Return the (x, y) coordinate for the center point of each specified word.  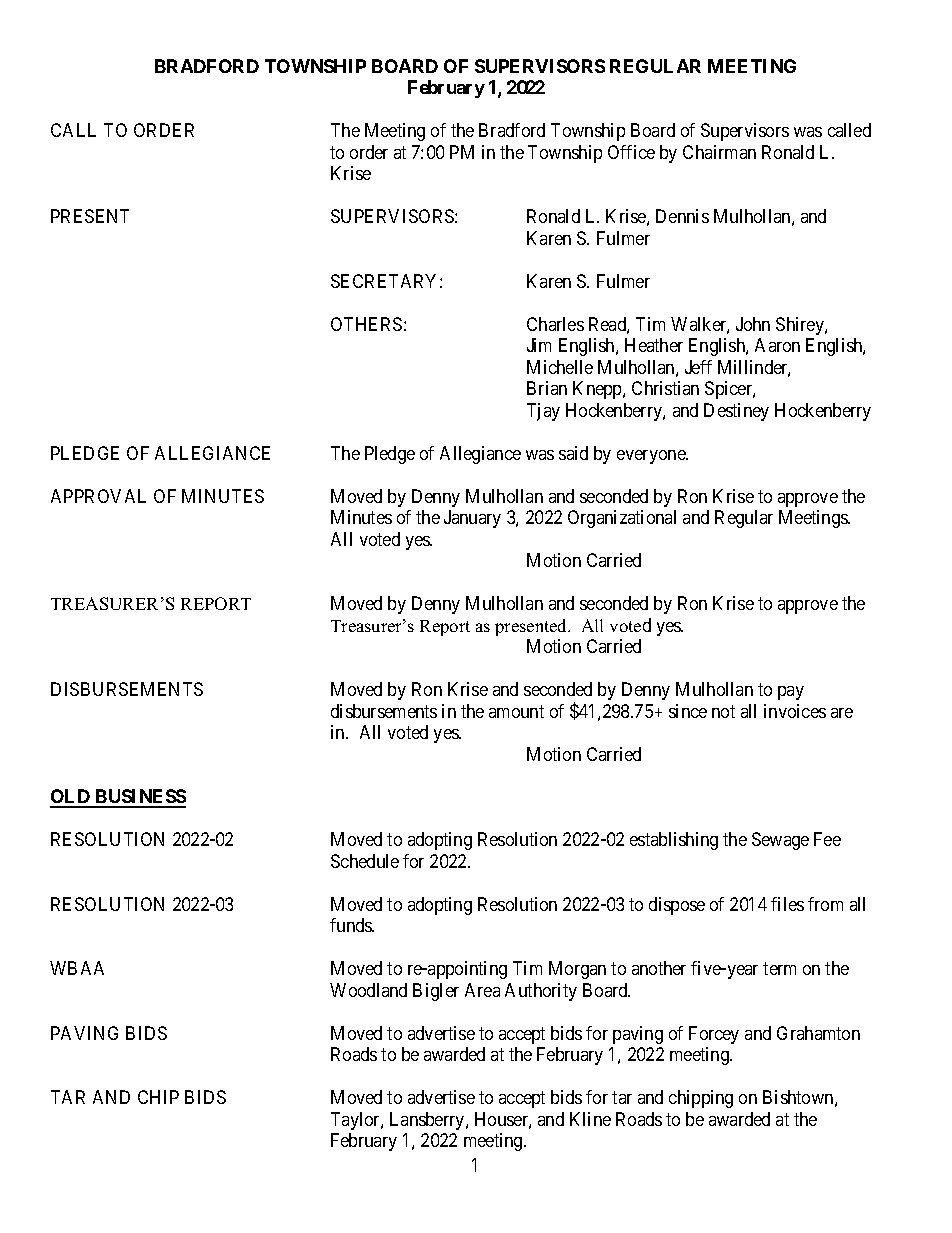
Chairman (719, 152)
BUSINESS (139, 798)
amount (516, 711)
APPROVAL (98, 496)
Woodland (368, 990)
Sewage (780, 841)
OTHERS (366, 324)
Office (631, 152)
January (472, 519)
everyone (652, 457)
